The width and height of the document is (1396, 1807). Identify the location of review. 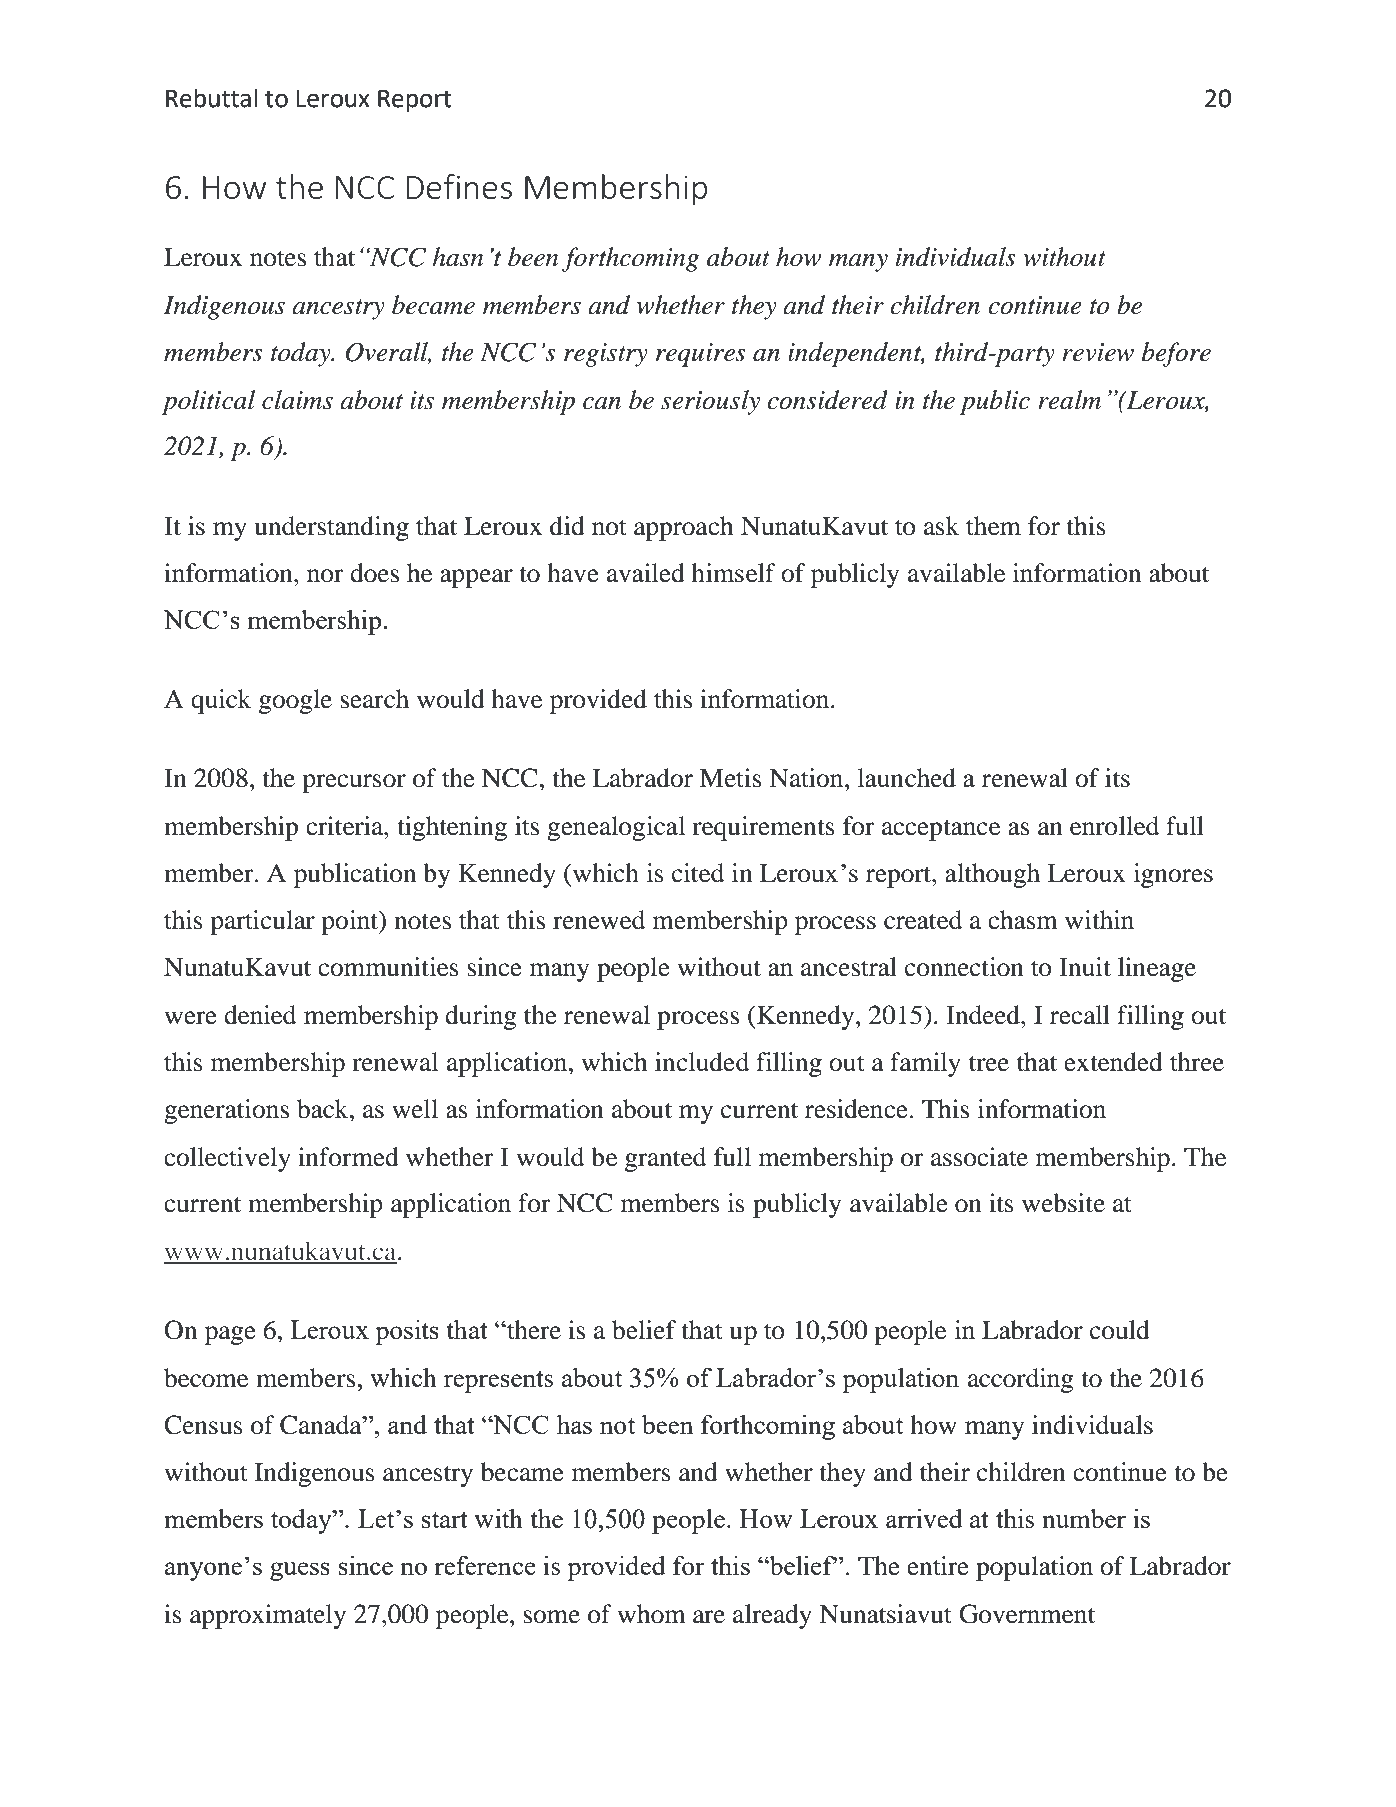
(1098, 352).
